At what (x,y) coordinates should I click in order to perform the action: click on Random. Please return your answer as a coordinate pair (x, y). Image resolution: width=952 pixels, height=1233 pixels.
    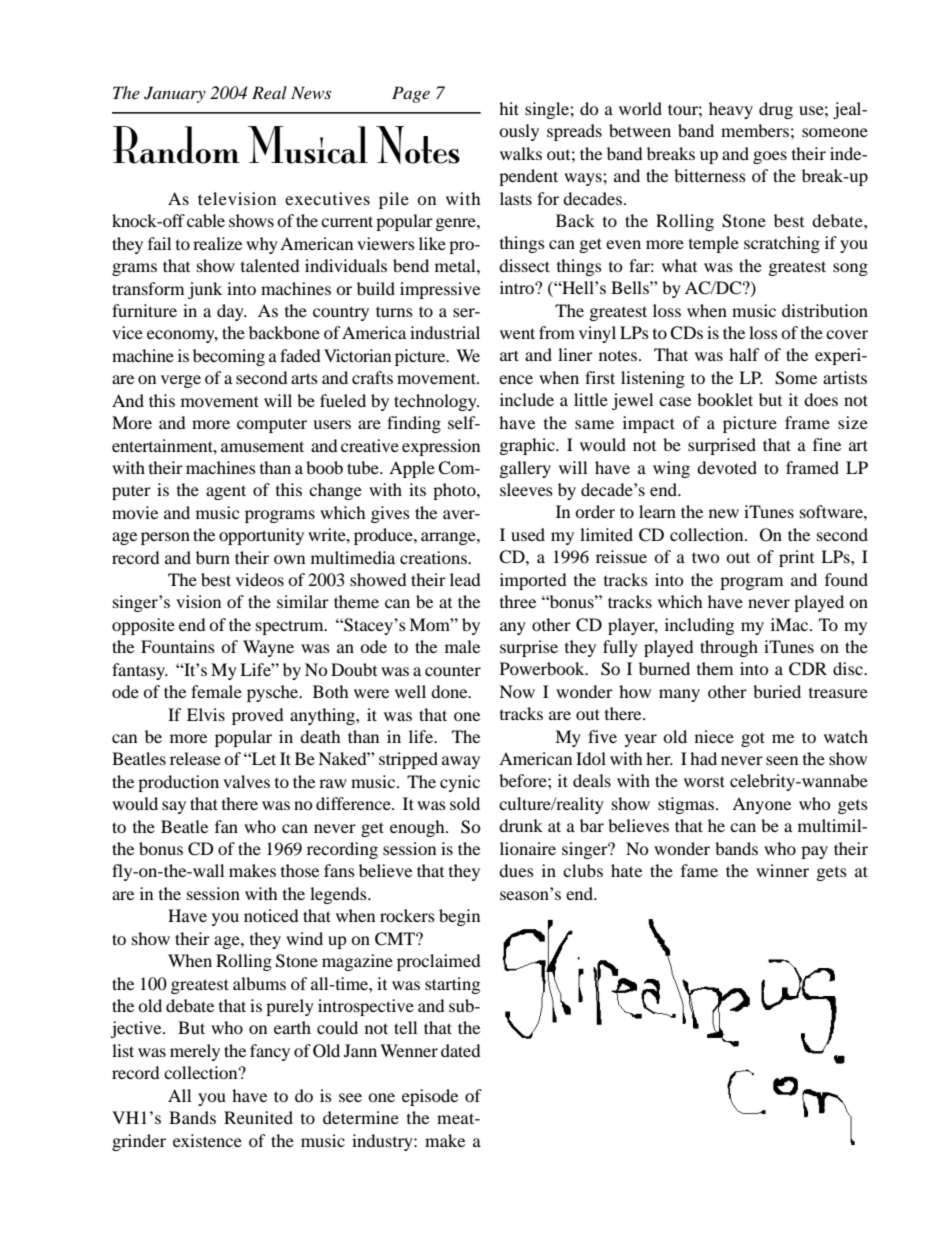
    Looking at the image, I should click on (176, 145).
